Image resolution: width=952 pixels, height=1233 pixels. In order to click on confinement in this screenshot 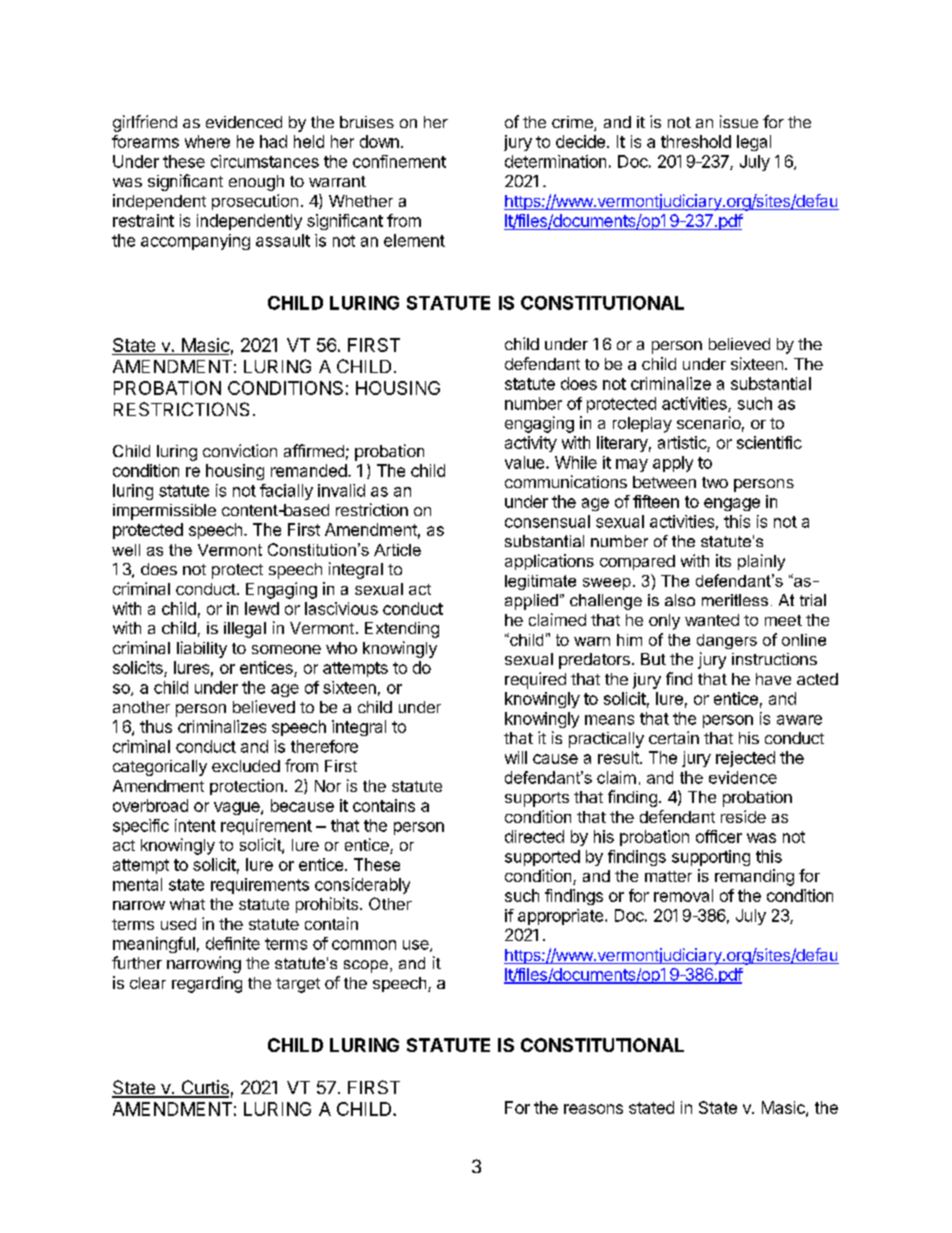, I will do `click(399, 161)`.
